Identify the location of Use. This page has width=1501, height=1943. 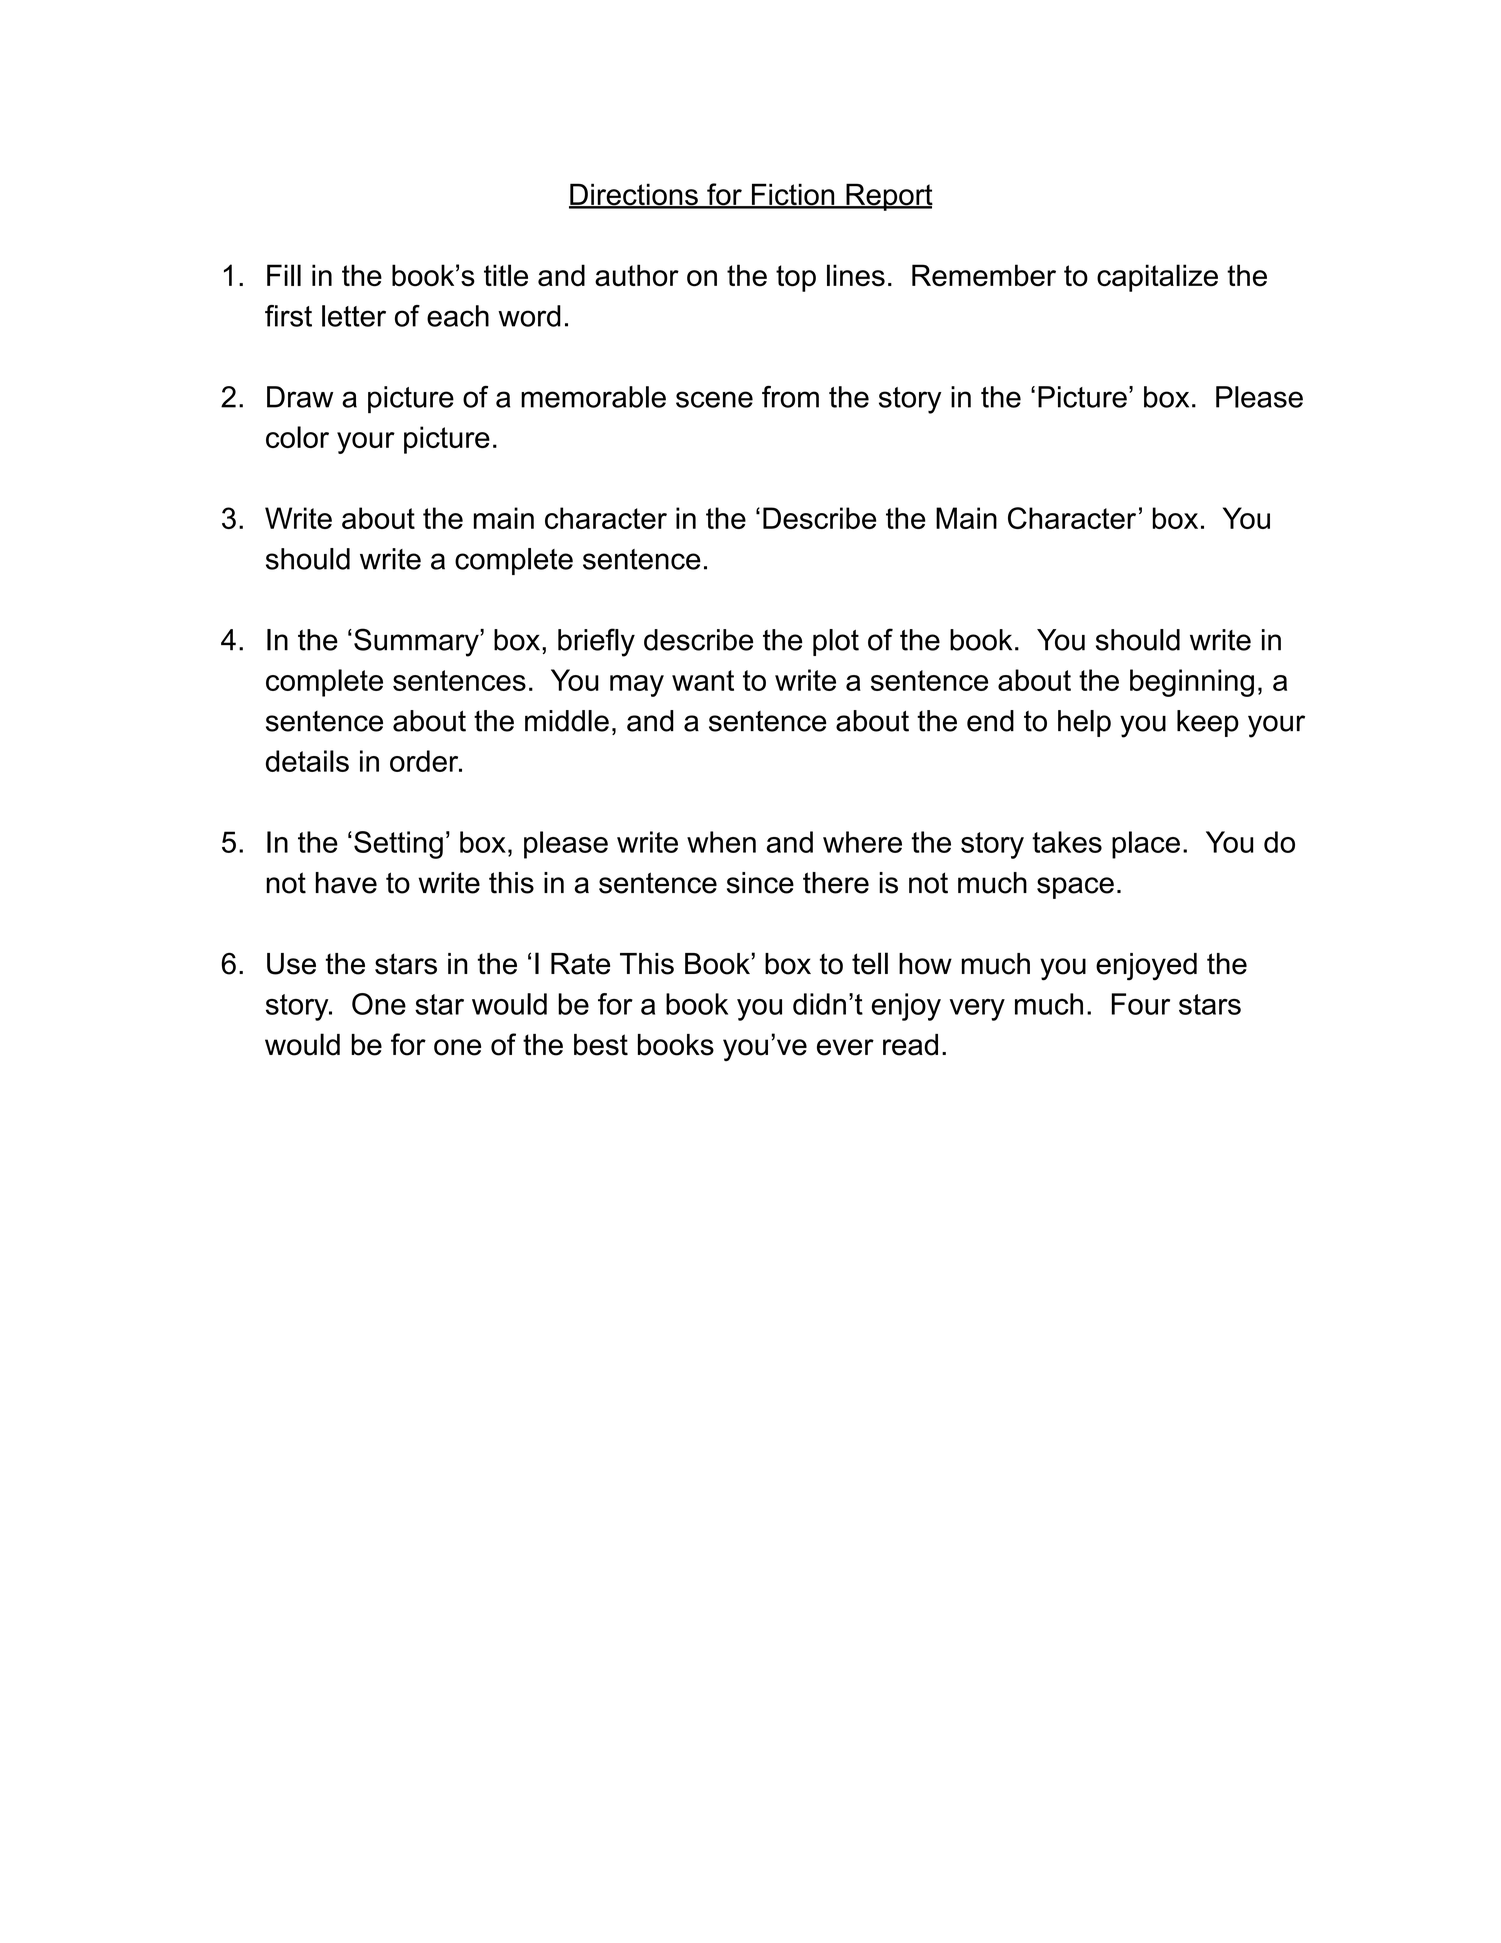
(291, 964).
